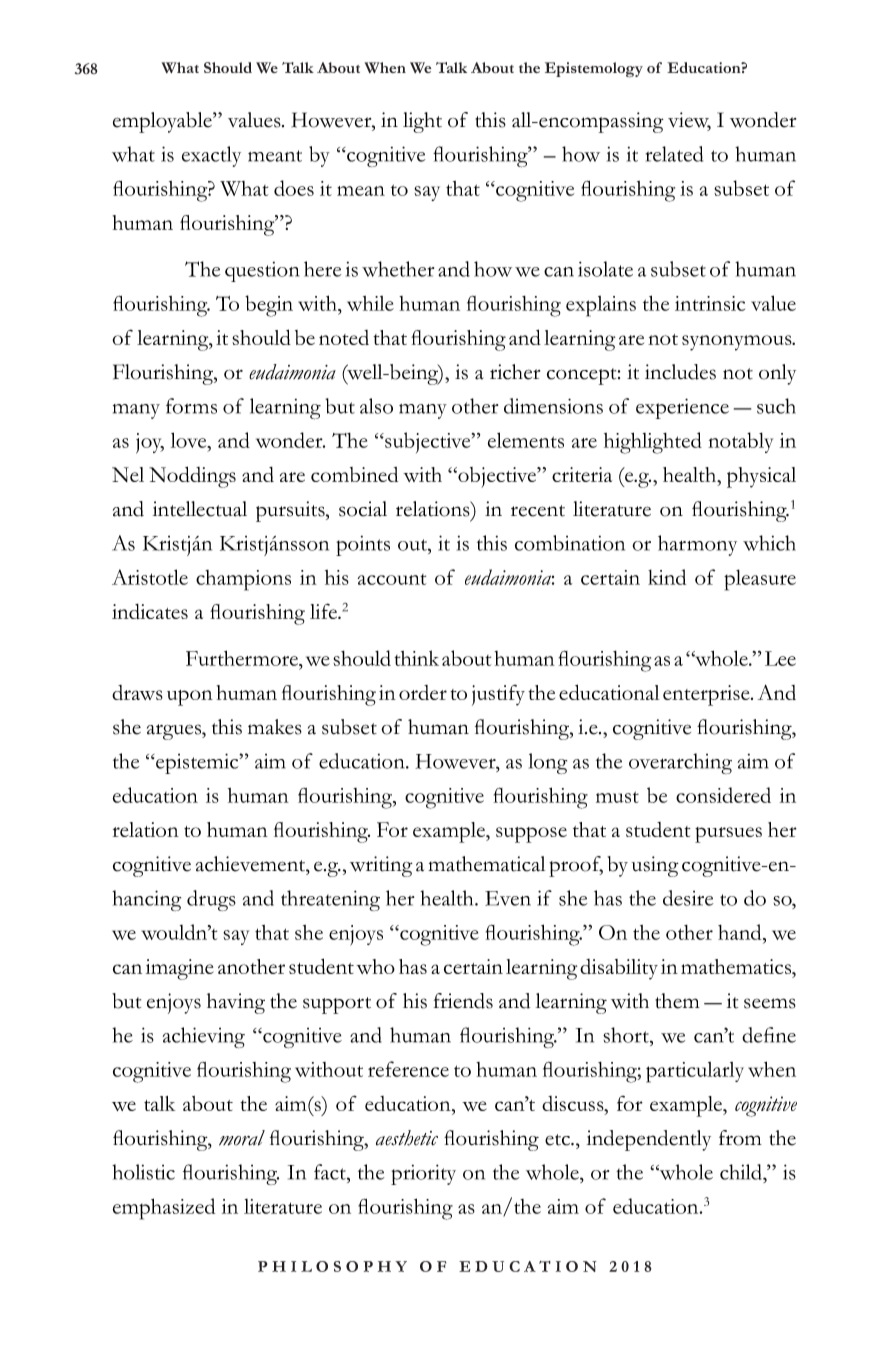 The height and width of the screenshot is (1345, 896). Describe the element at coordinates (680, 372) in the screenshot. I see `includes` at that location.
